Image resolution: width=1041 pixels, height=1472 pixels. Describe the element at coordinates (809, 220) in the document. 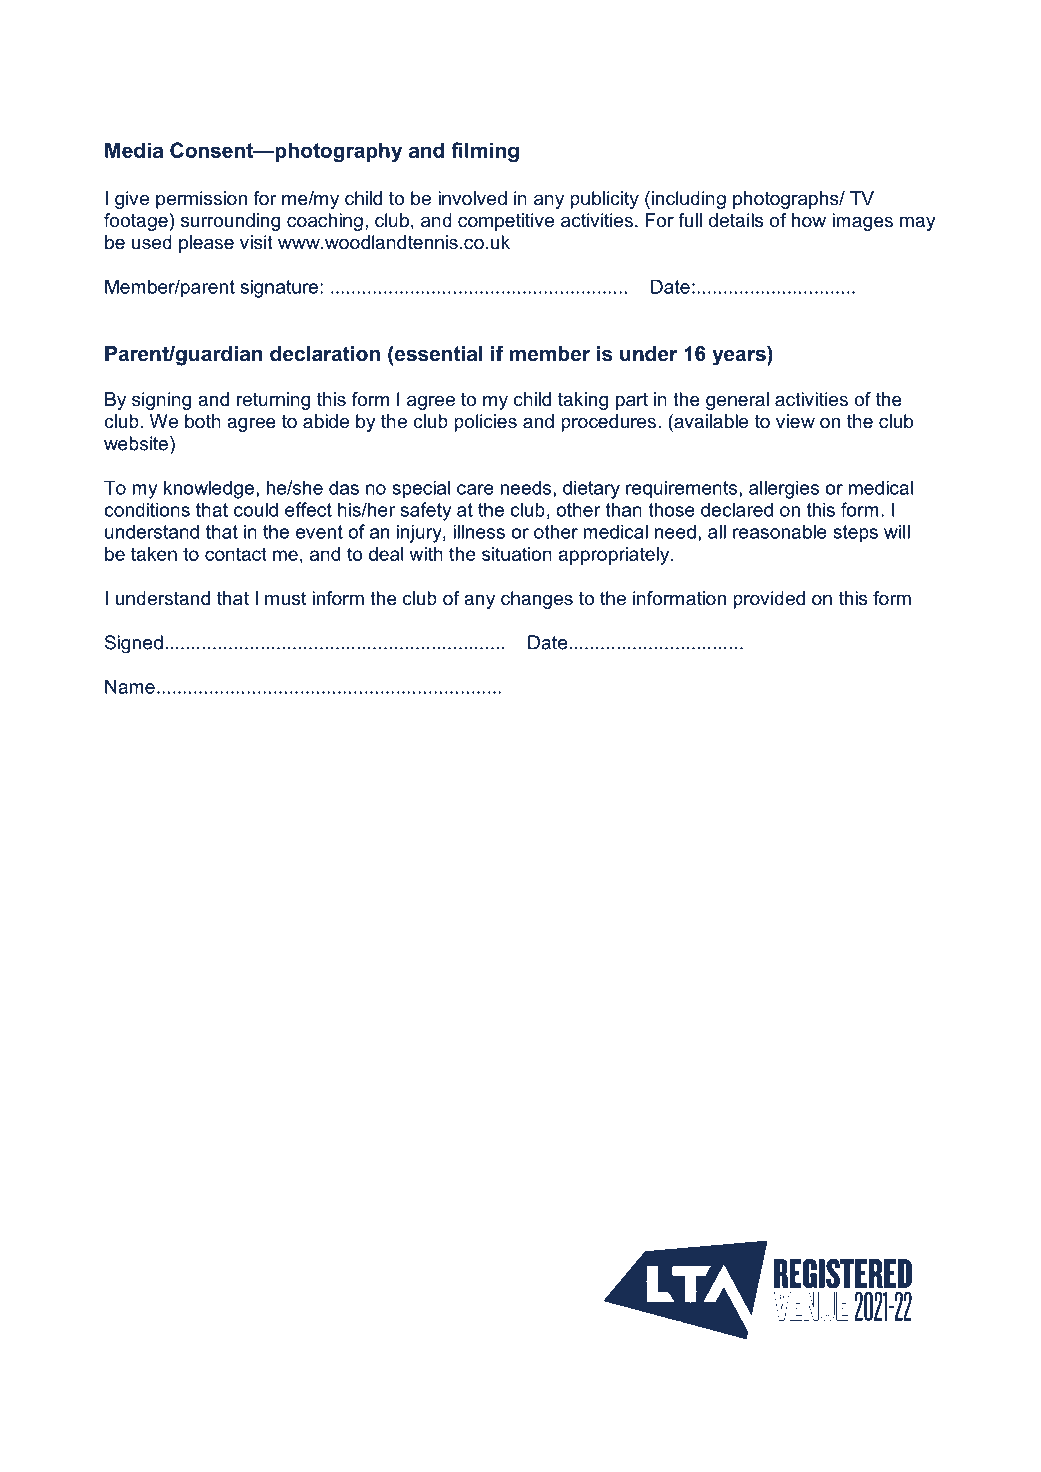

I see `how` at that location.
